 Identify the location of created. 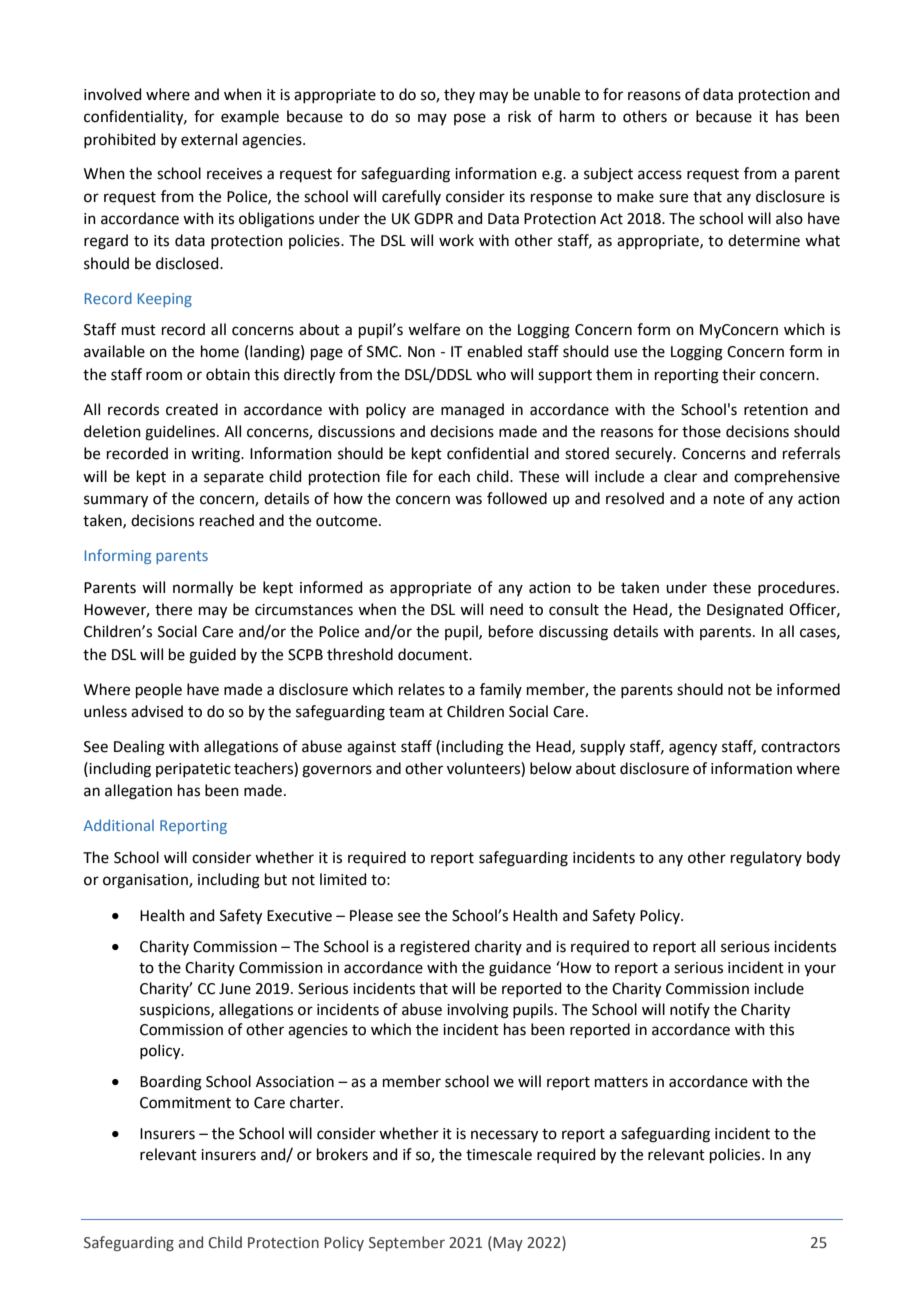
(192, 409).
